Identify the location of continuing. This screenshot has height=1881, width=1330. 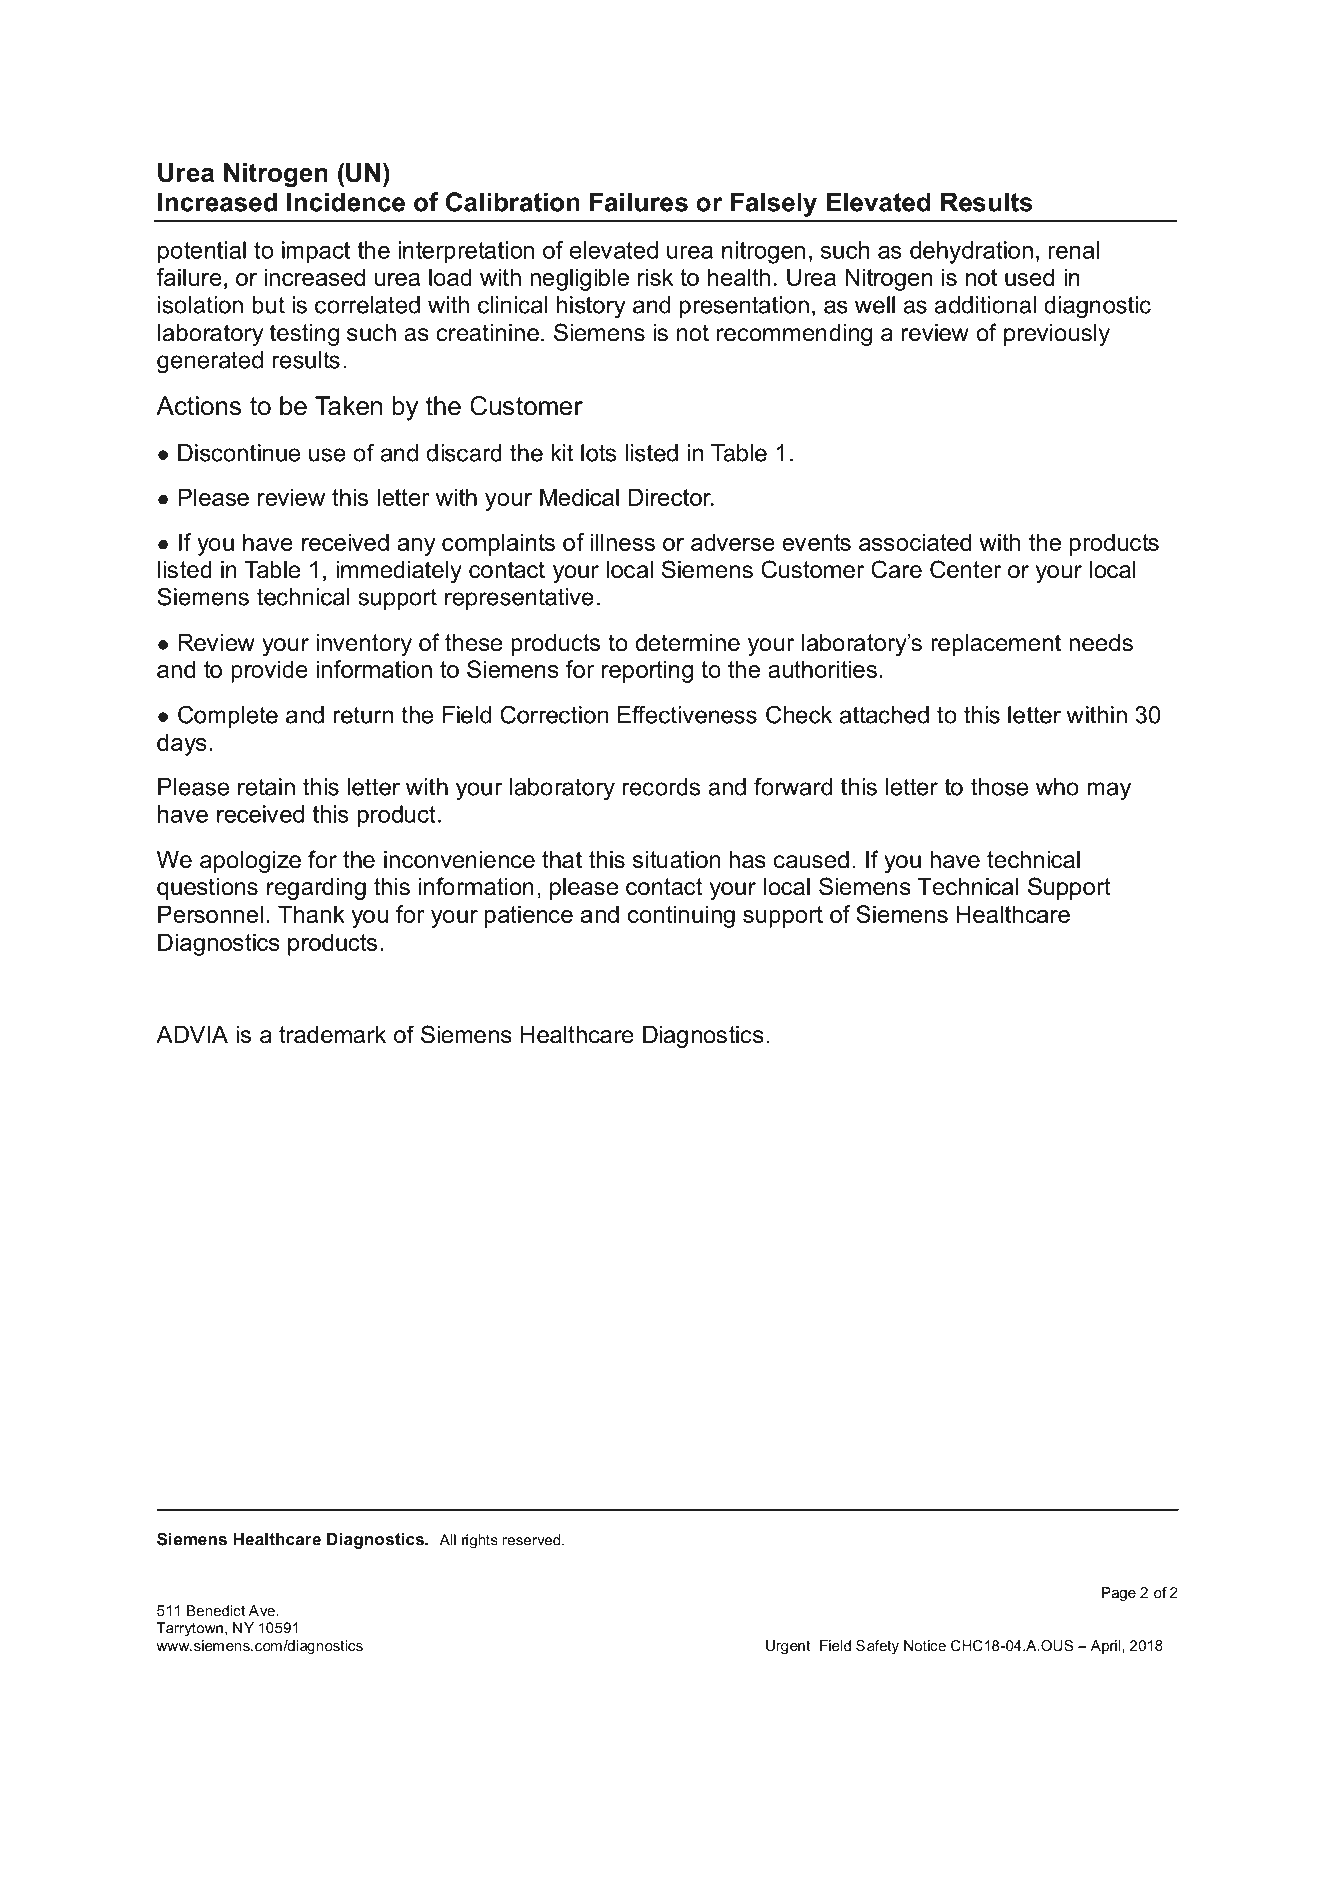
(681, 916).
